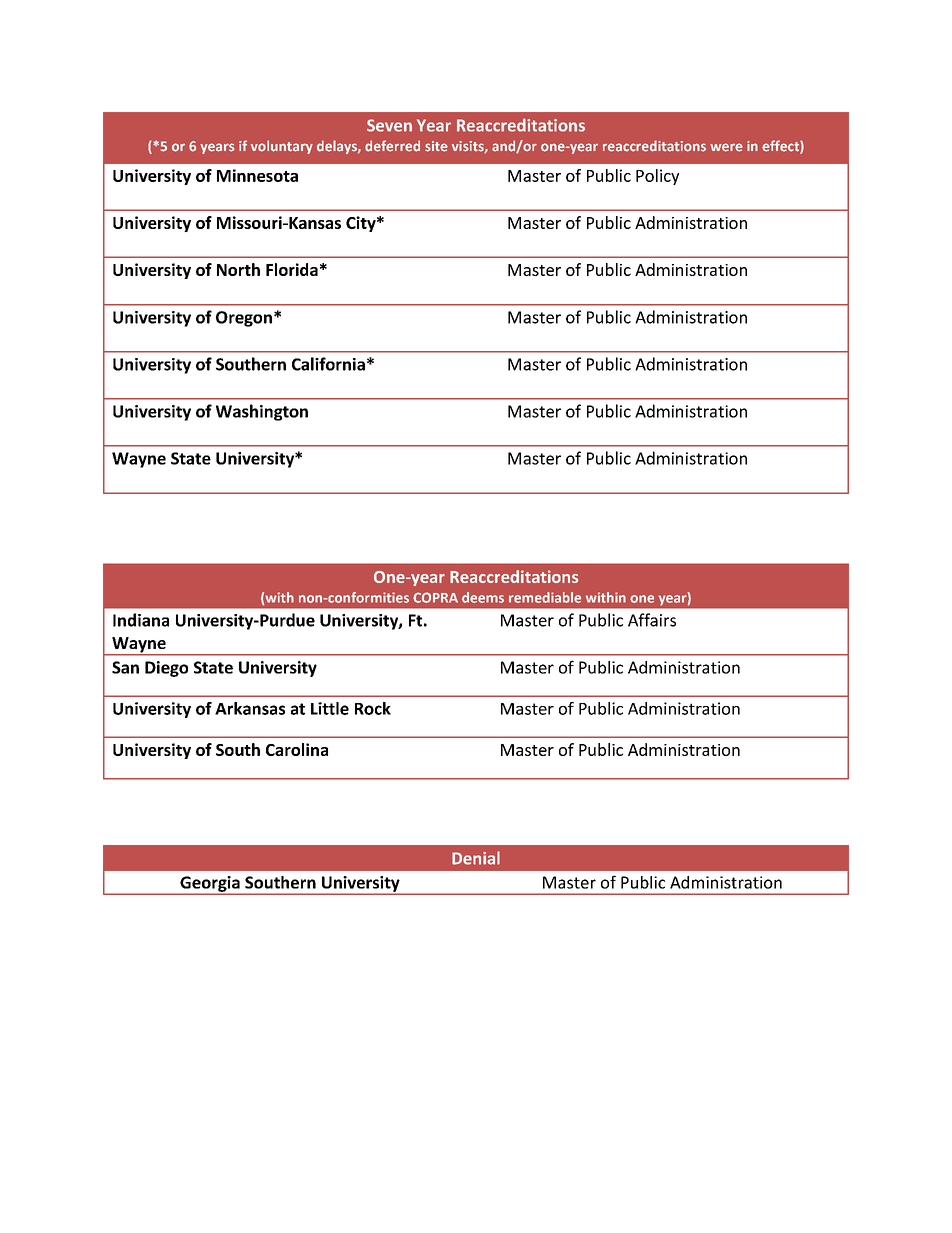 This screenshot has width=952, height=1233. What do you see at coordinates (373, 708) in the screenshot?
I see `Rock` at bounding box center [373, 708].
